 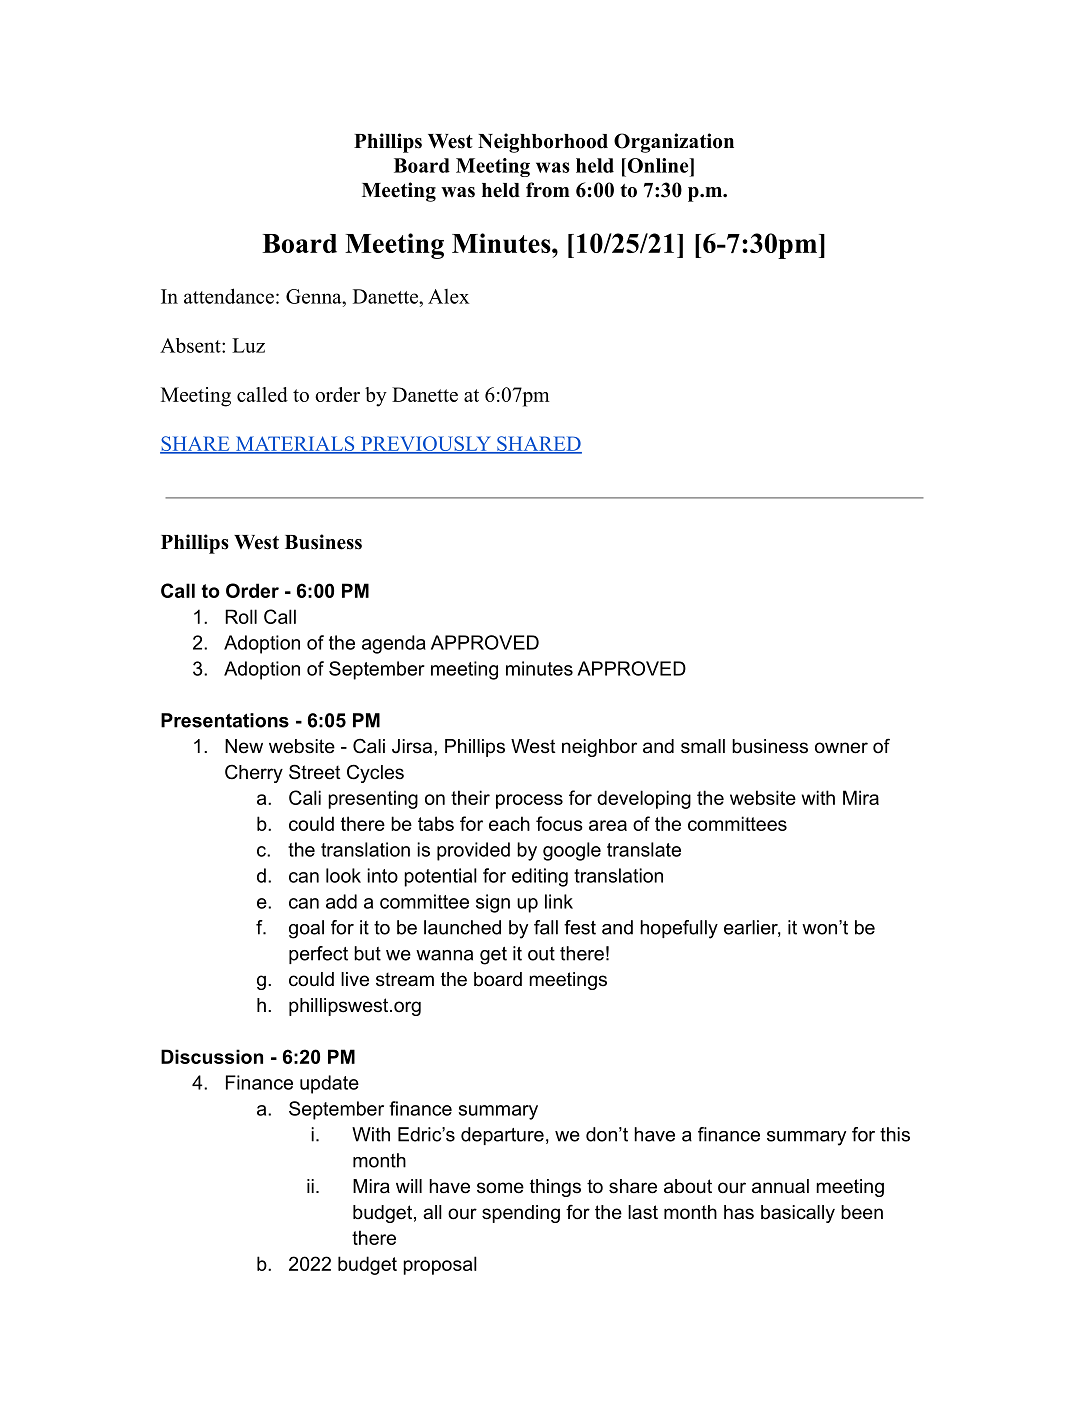 What do you see at coordinates (229, 296) in the screenshot?
I see `attendance` at bounding box center [229, 296].
